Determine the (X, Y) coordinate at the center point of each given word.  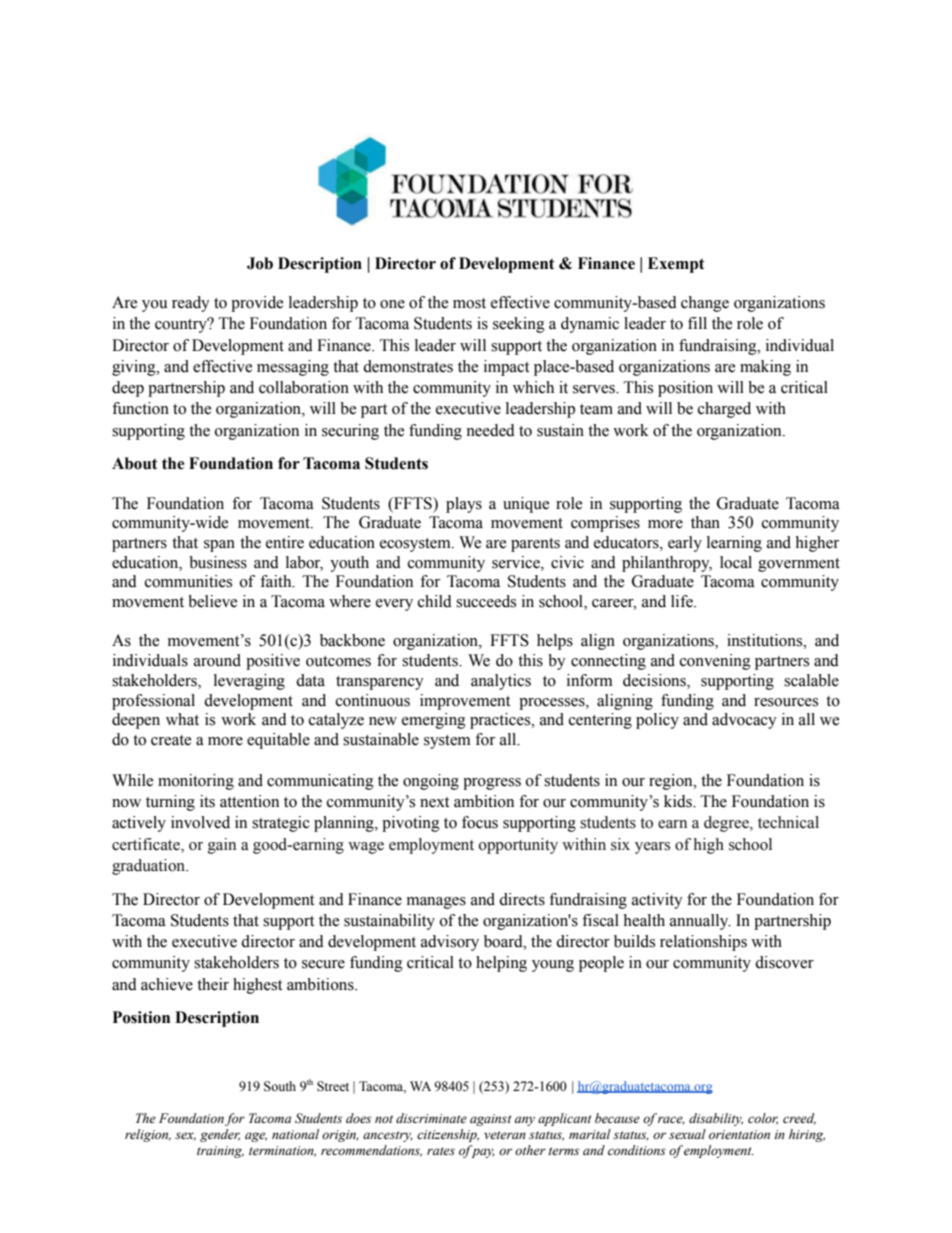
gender (220, 1135)
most (469, 303)
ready (191, 304)
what (182, 719)
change (705, 304)
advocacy (744, 721)
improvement (465, 702)
